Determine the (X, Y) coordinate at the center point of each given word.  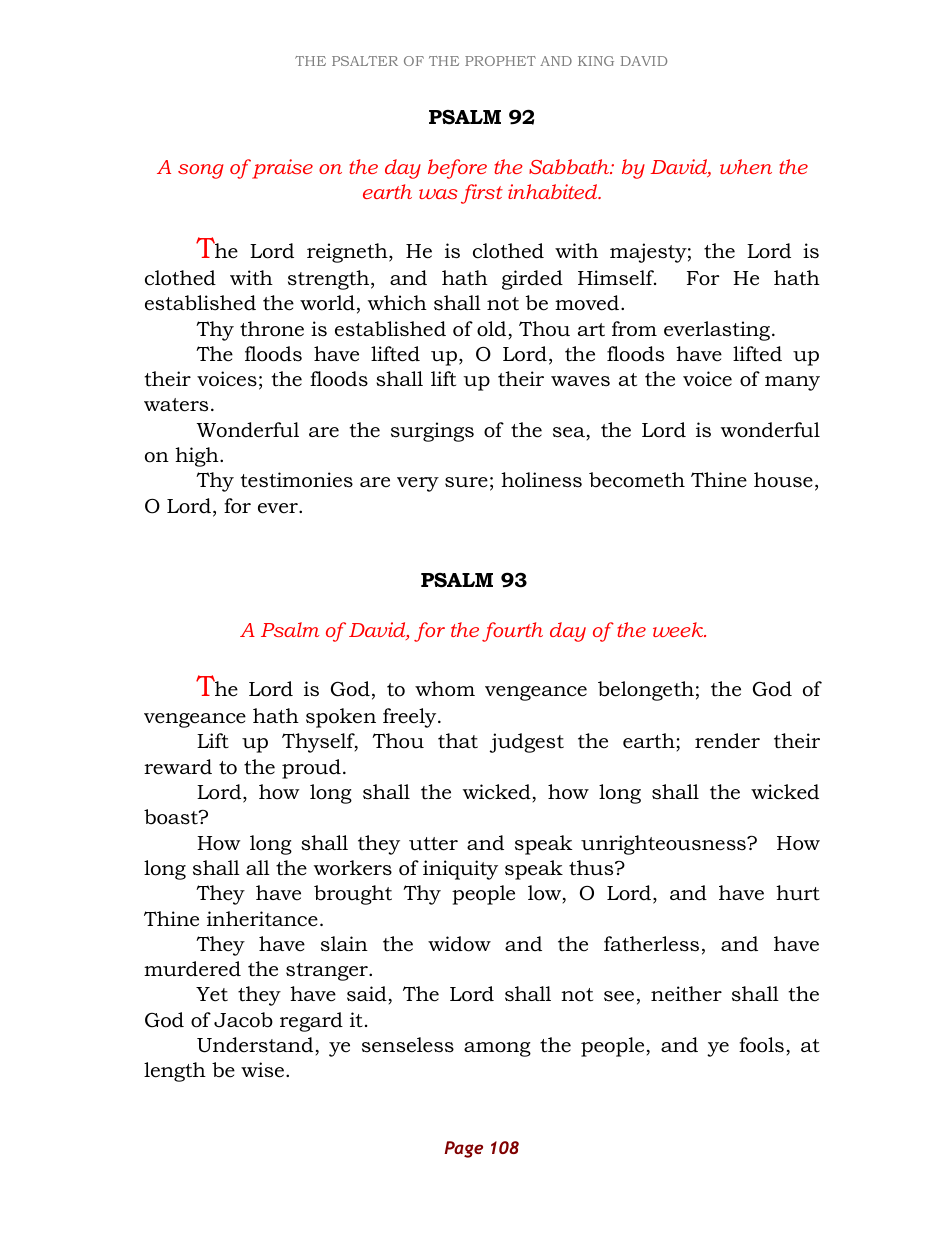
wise (262, 1070)
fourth (512, 632)
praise (281, 169)
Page (463, 1149)
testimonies (296, 480)
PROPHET (500, 61)
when (746, 166)
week (679, 629)
